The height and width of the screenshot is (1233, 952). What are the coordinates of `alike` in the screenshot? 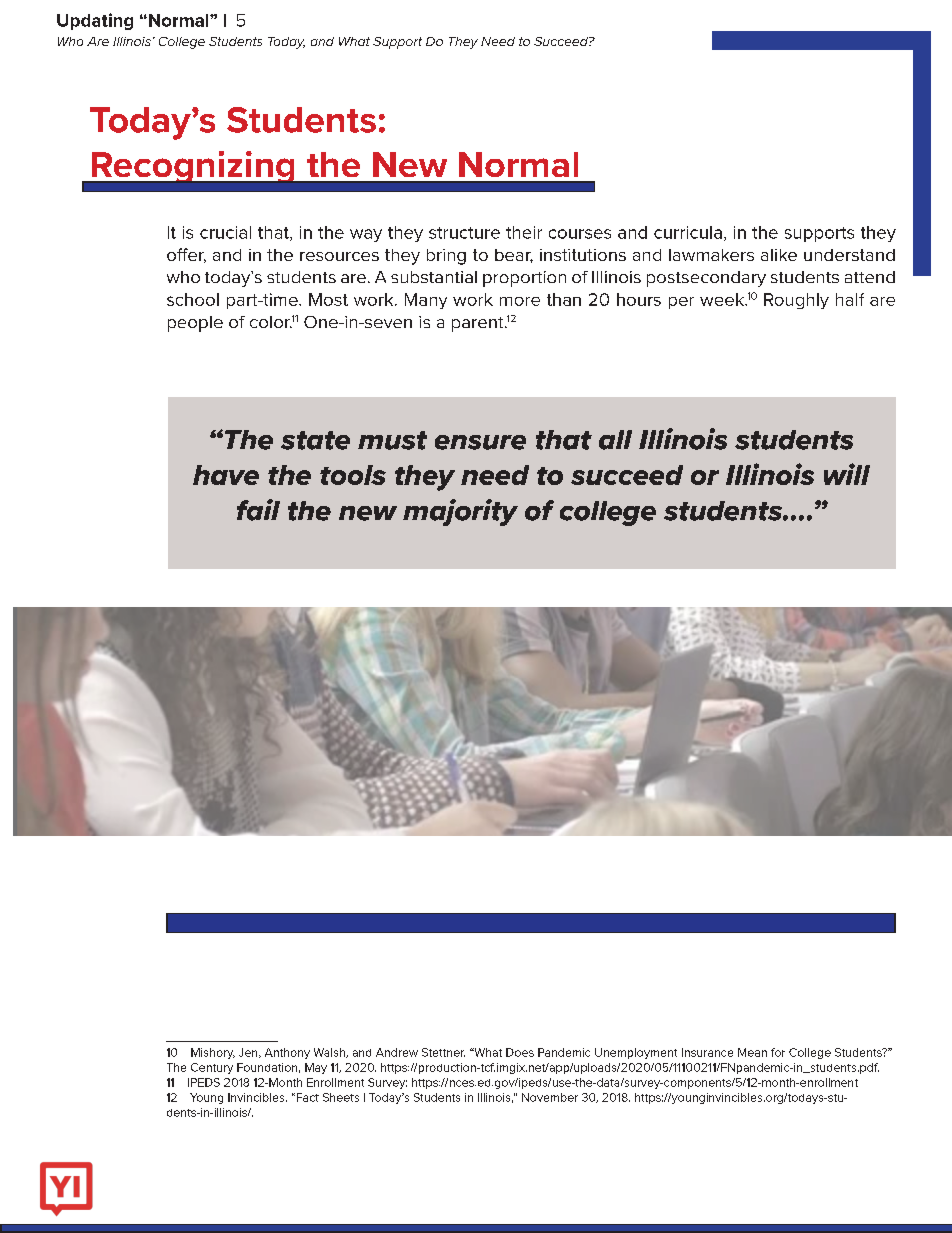 It's located at (779, 255).
